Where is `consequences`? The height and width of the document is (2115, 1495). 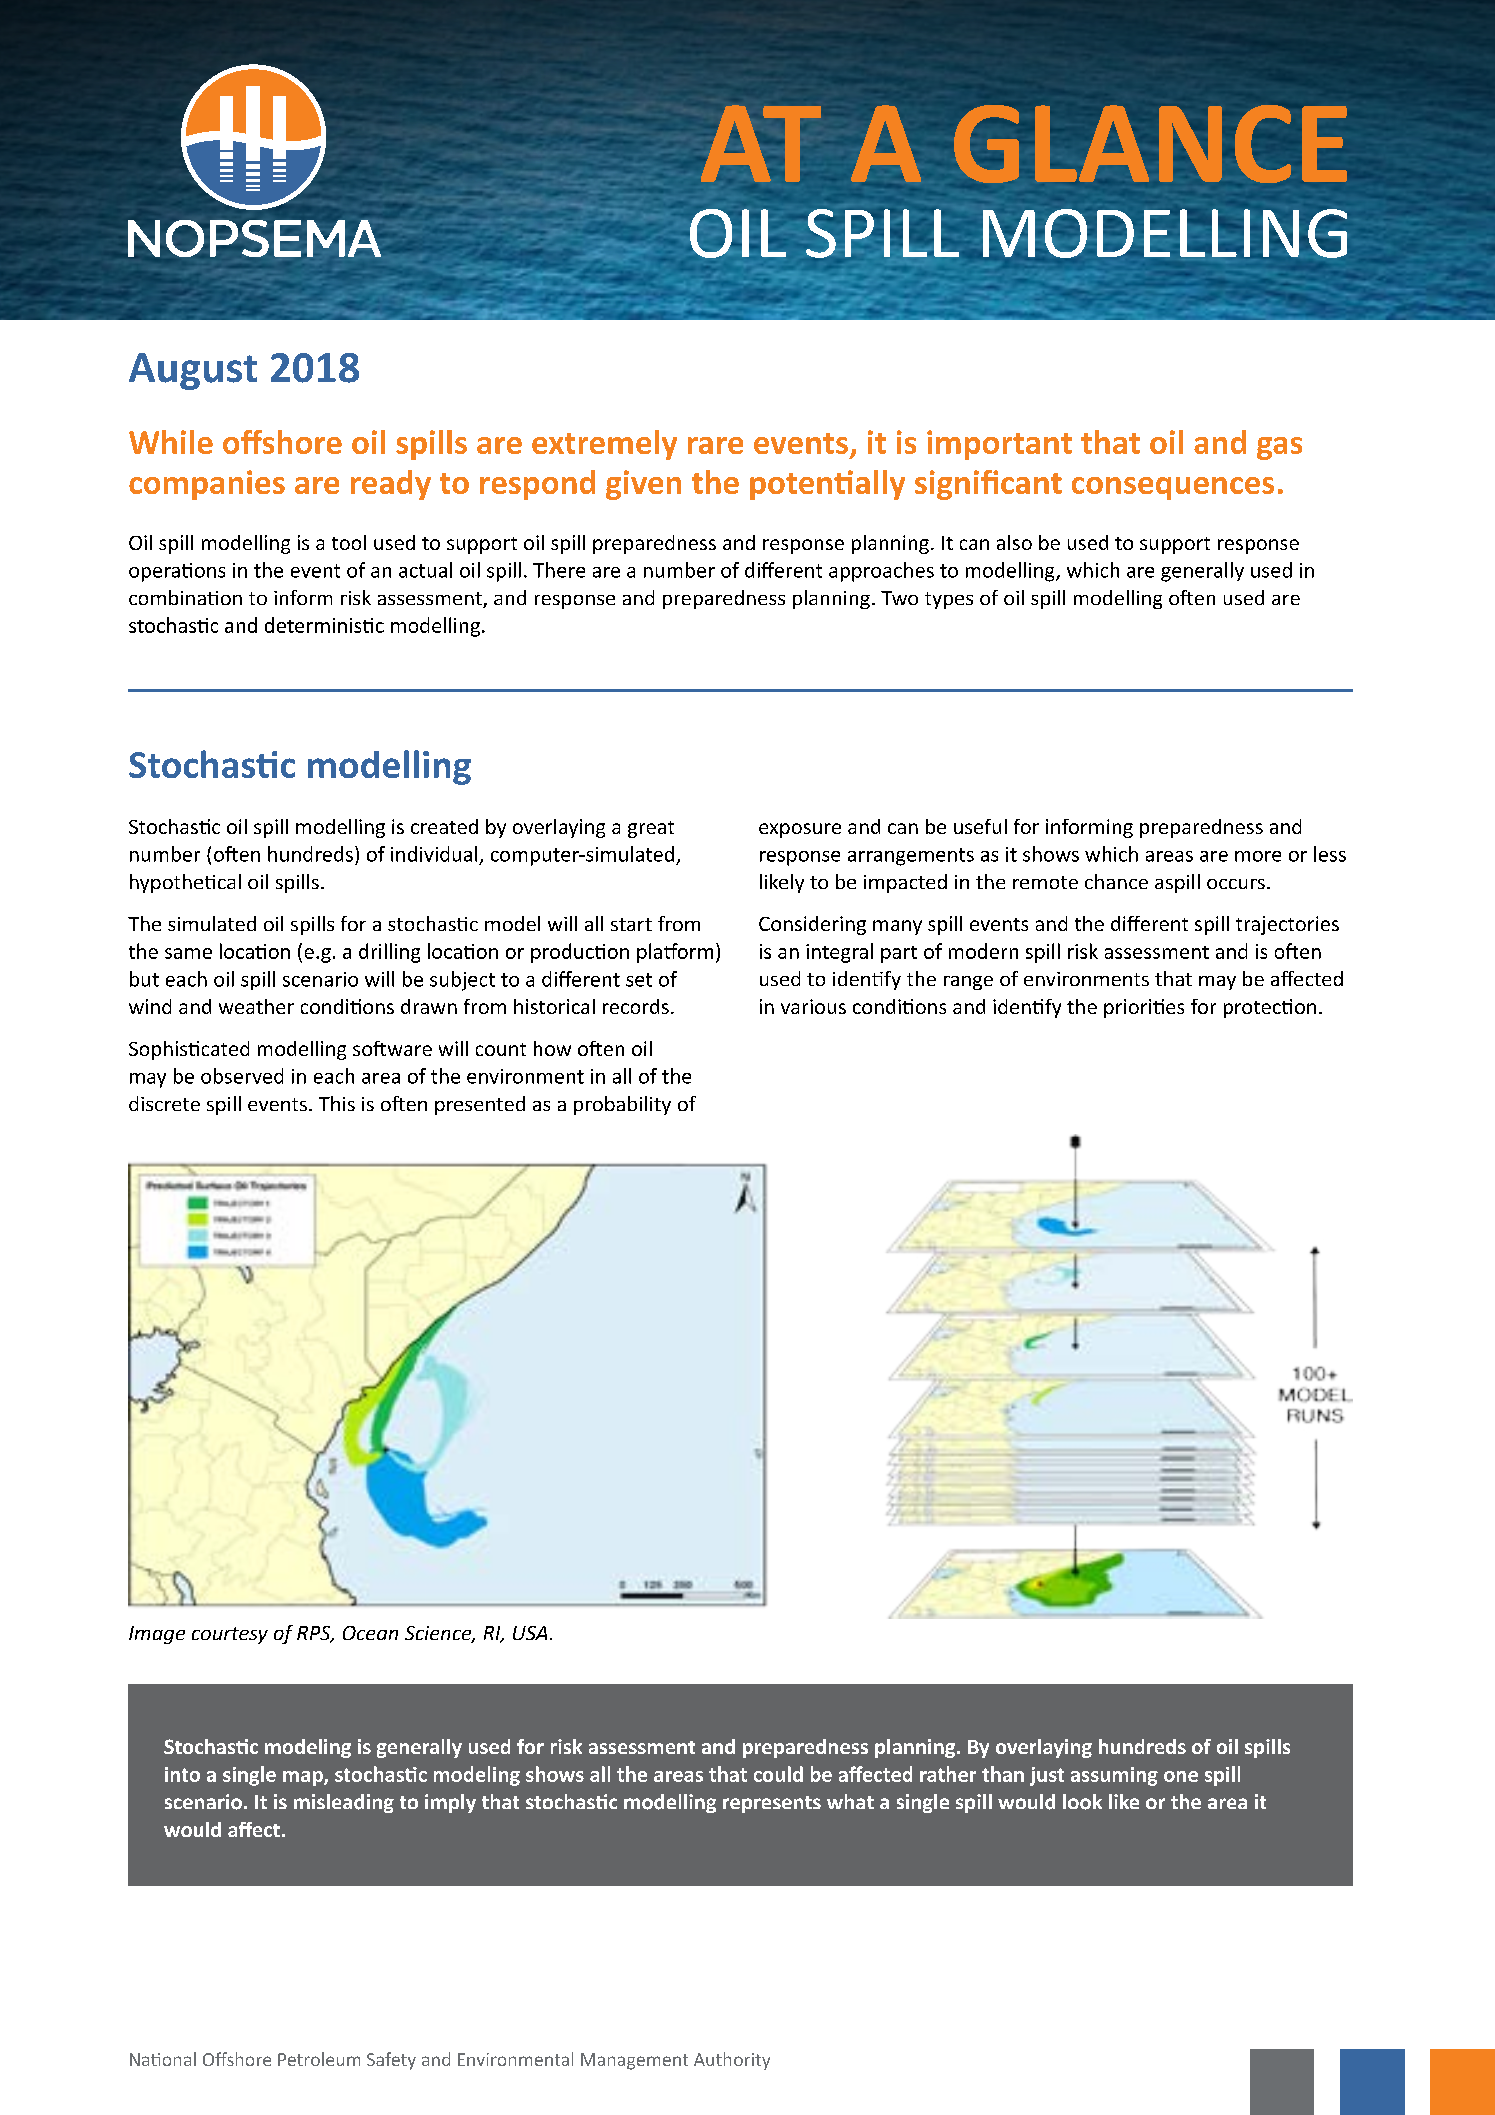 consequences is located at coordinates (1173, 488).
